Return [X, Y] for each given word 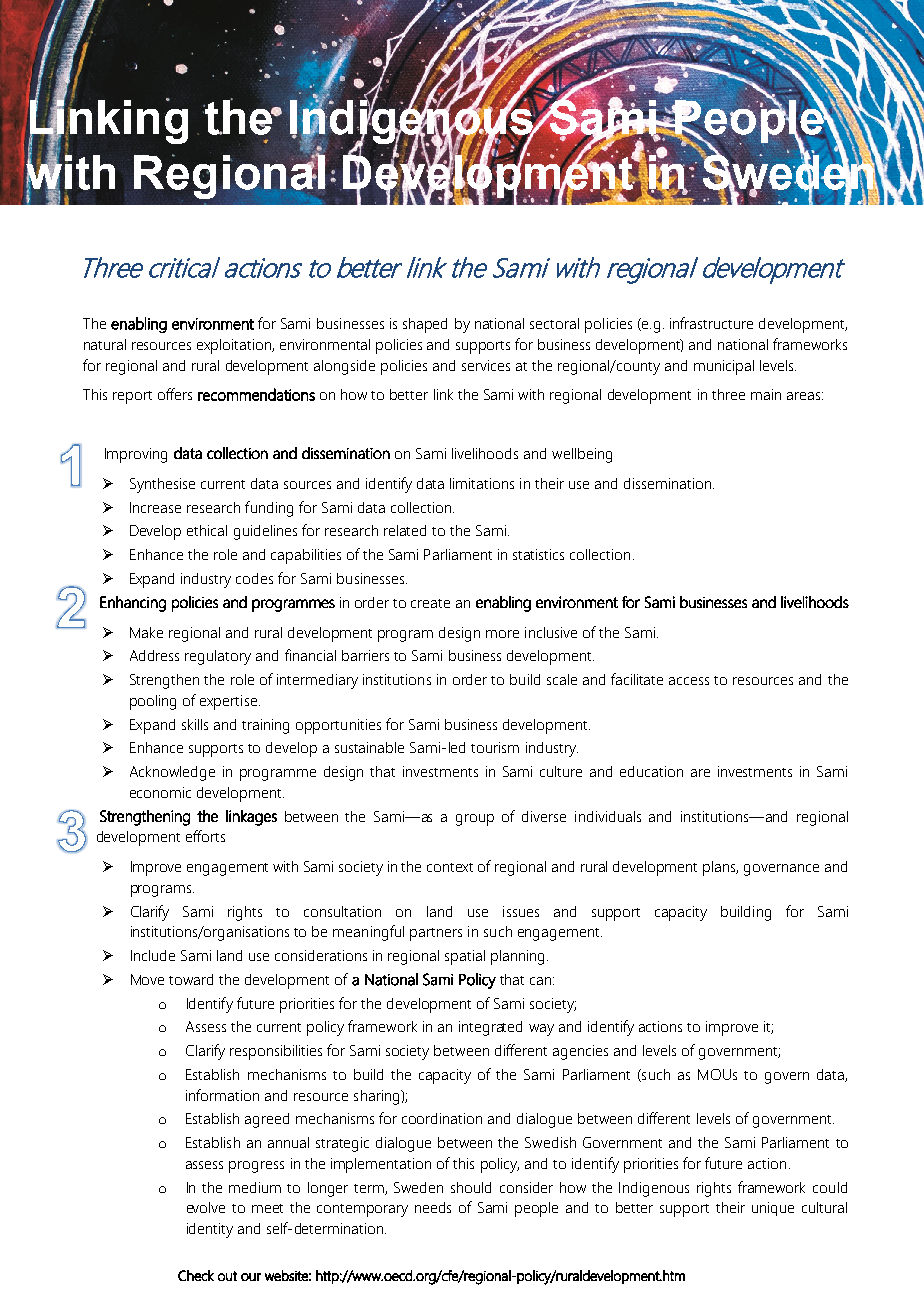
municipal [724, 367]
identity [210, 1230]
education [651, 771]
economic [160, 792]
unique [773, 1209]
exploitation [235, 346]
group [475, 820]
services [486, 365]
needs [433, 1207]
